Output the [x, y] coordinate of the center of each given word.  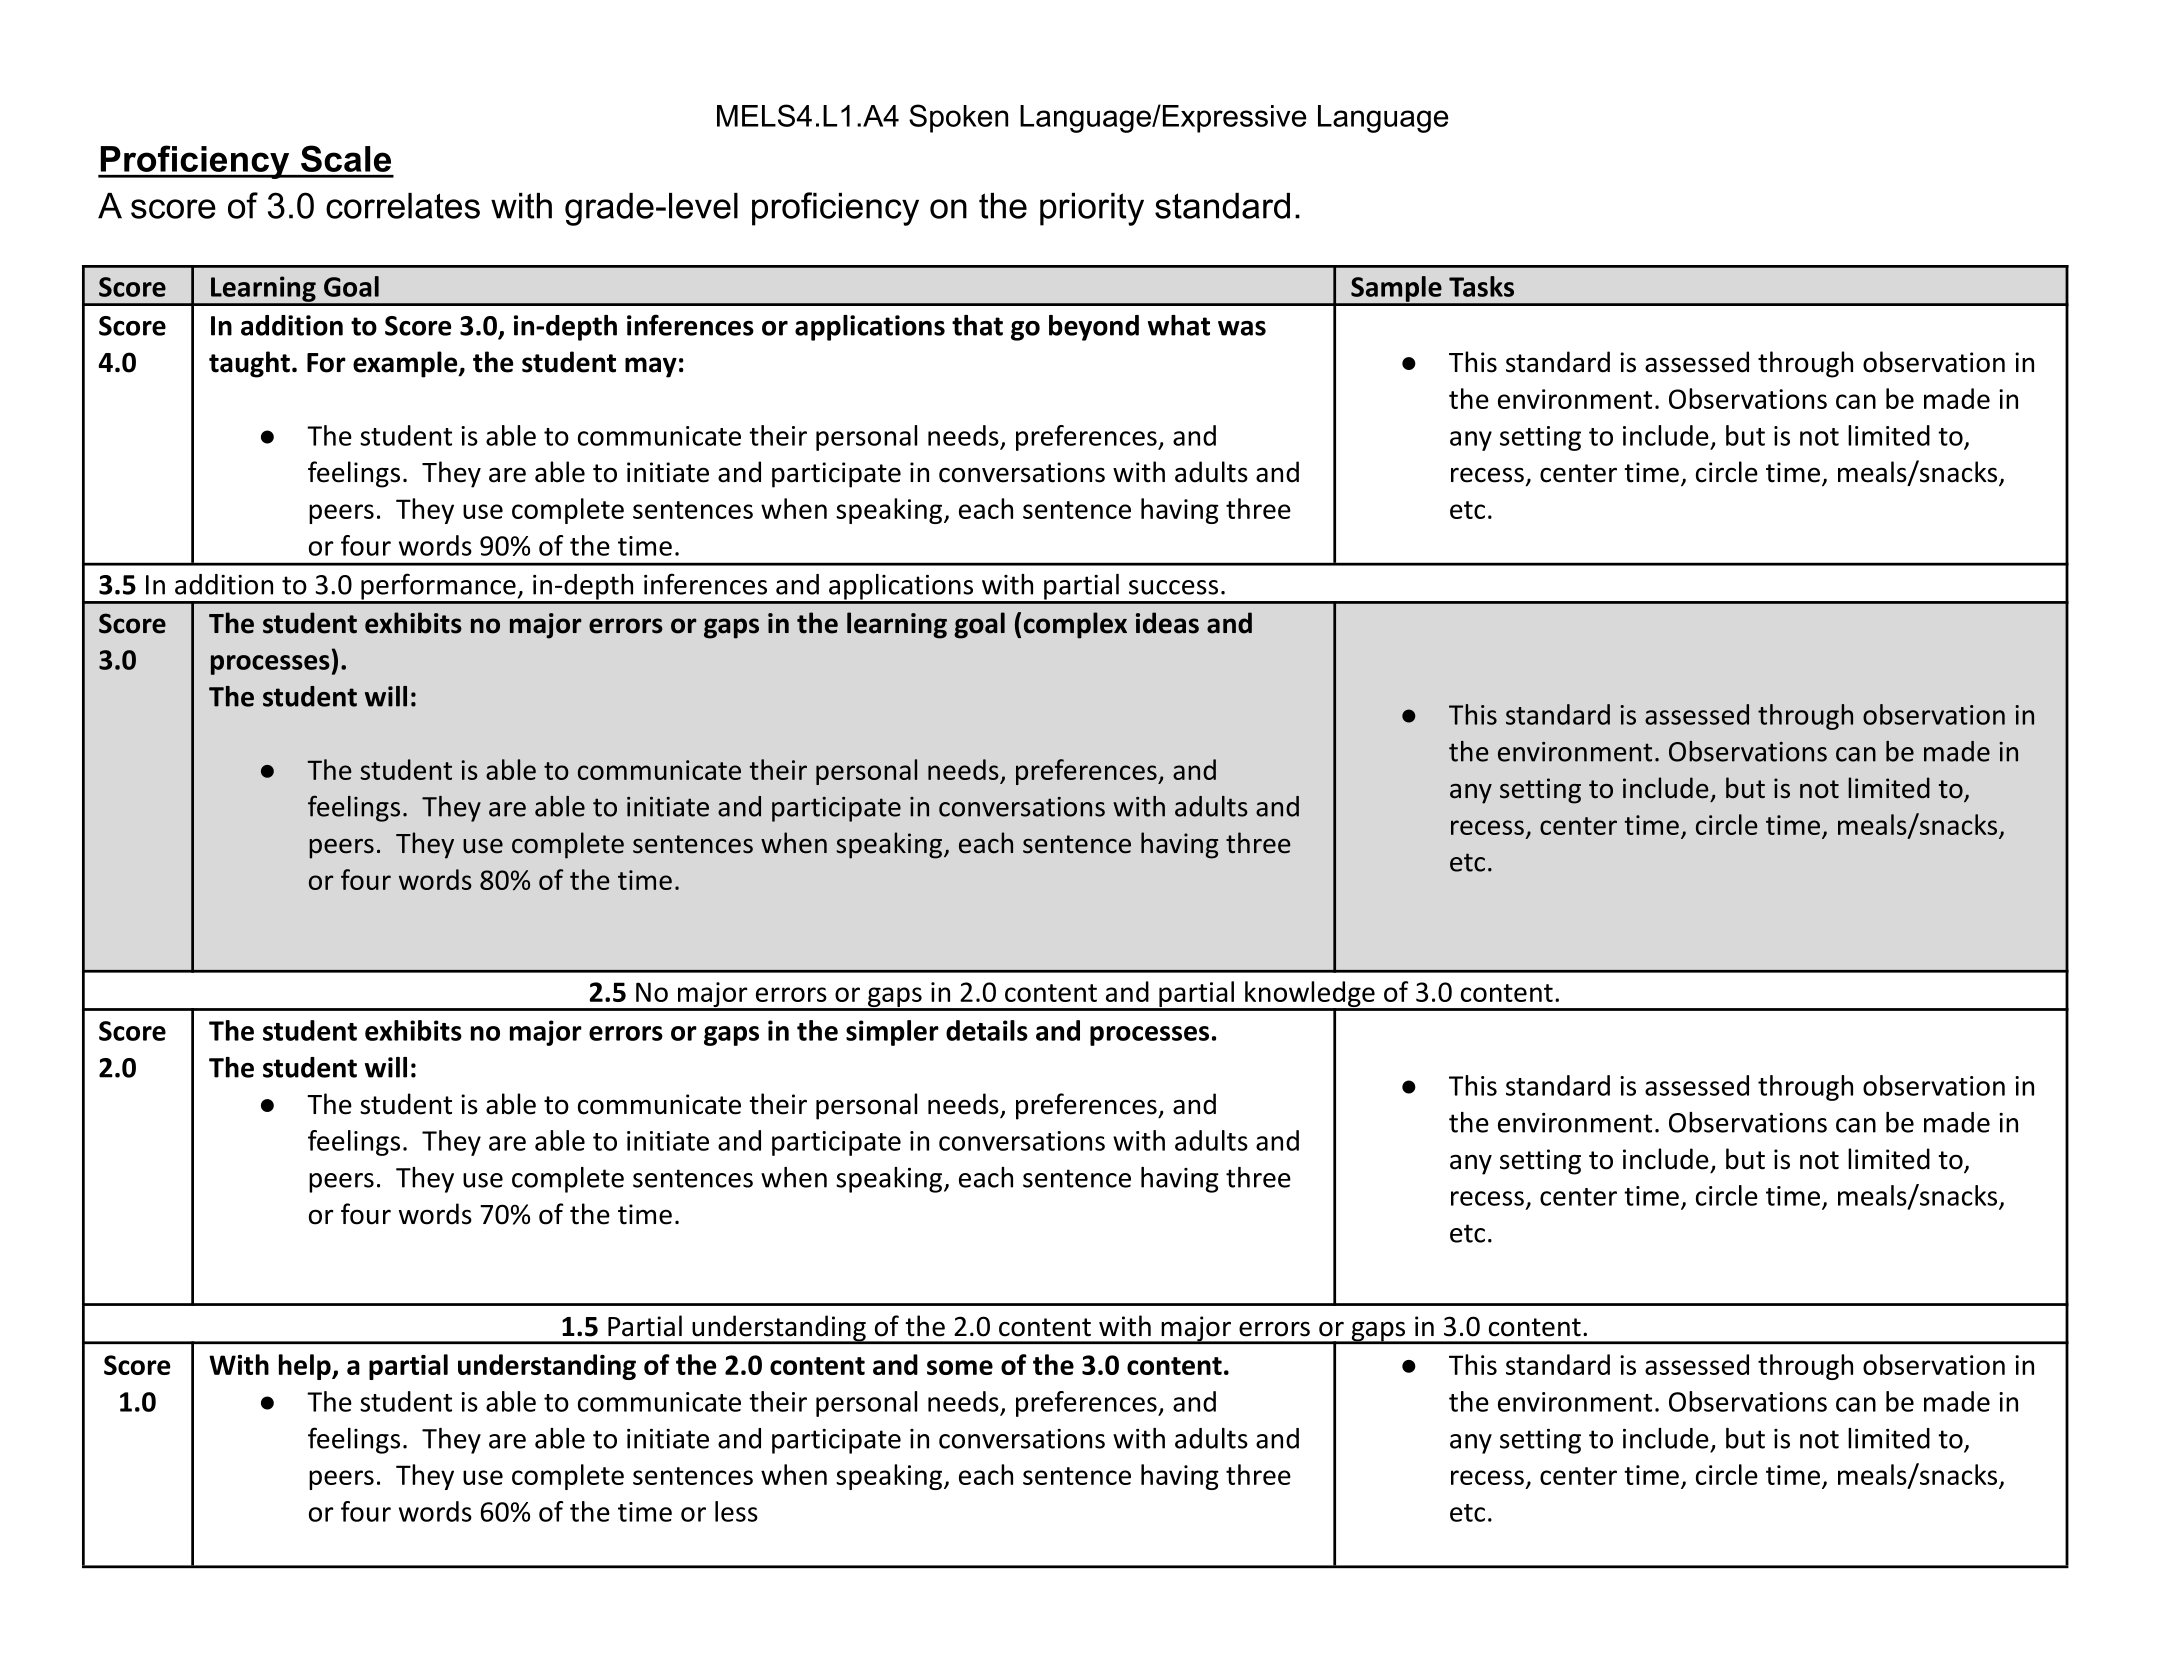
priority [1092, 209]
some [960, 1367]
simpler [892, 1033]
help [306, 1367]
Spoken [958, 118]
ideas [1167, 623]
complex [1075, 625]
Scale [346, 158]
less [736, 1511]
